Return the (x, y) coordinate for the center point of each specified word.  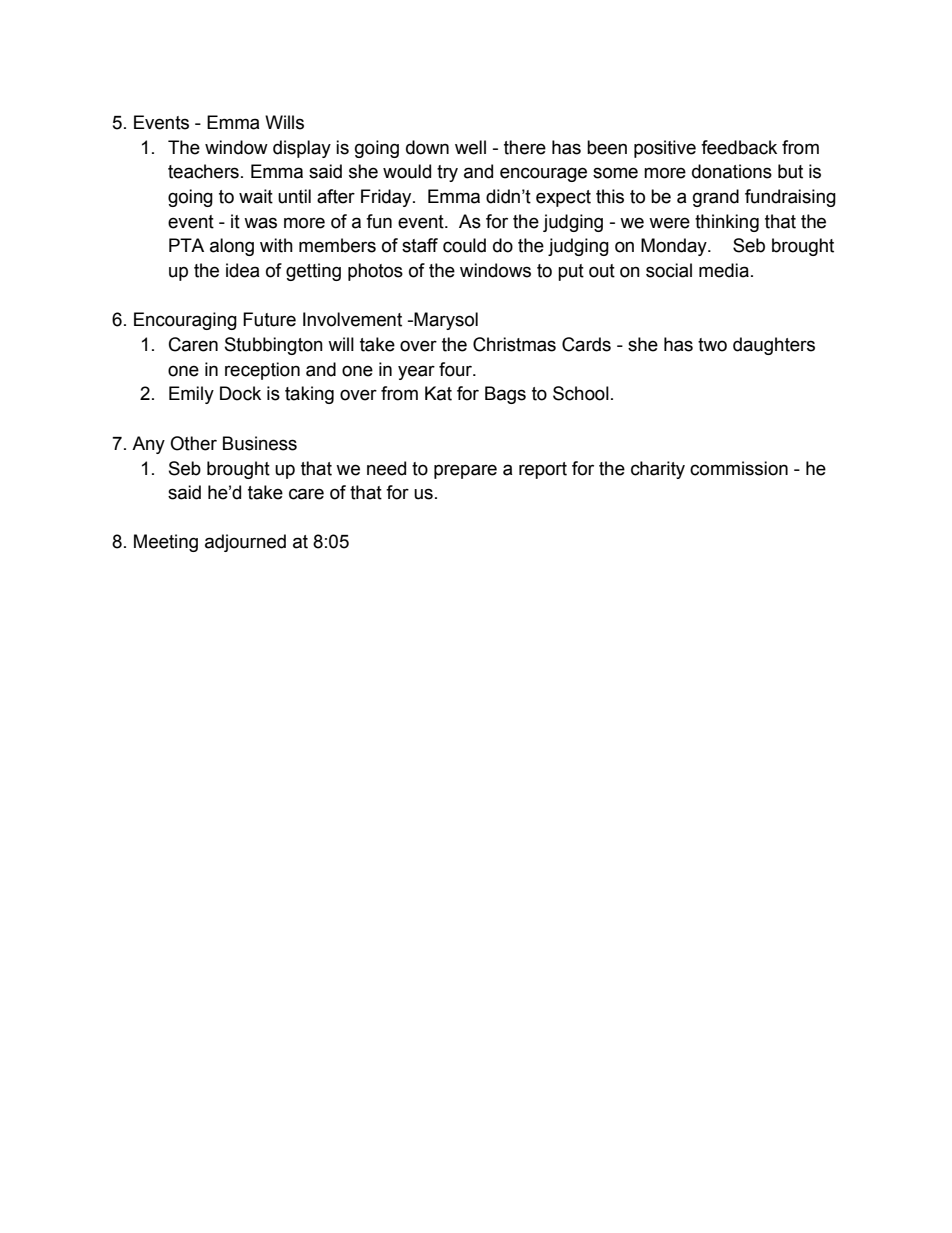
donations (732, 171)
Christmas (514, 344)
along (232, 247)
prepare (465, 471)
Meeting (166, 543)
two (712, 345)
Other (193, 443)
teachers (203, 171)
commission (739, 468)
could (464, 245)
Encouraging (185, 321)
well (470, 147)
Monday (675, 247)
